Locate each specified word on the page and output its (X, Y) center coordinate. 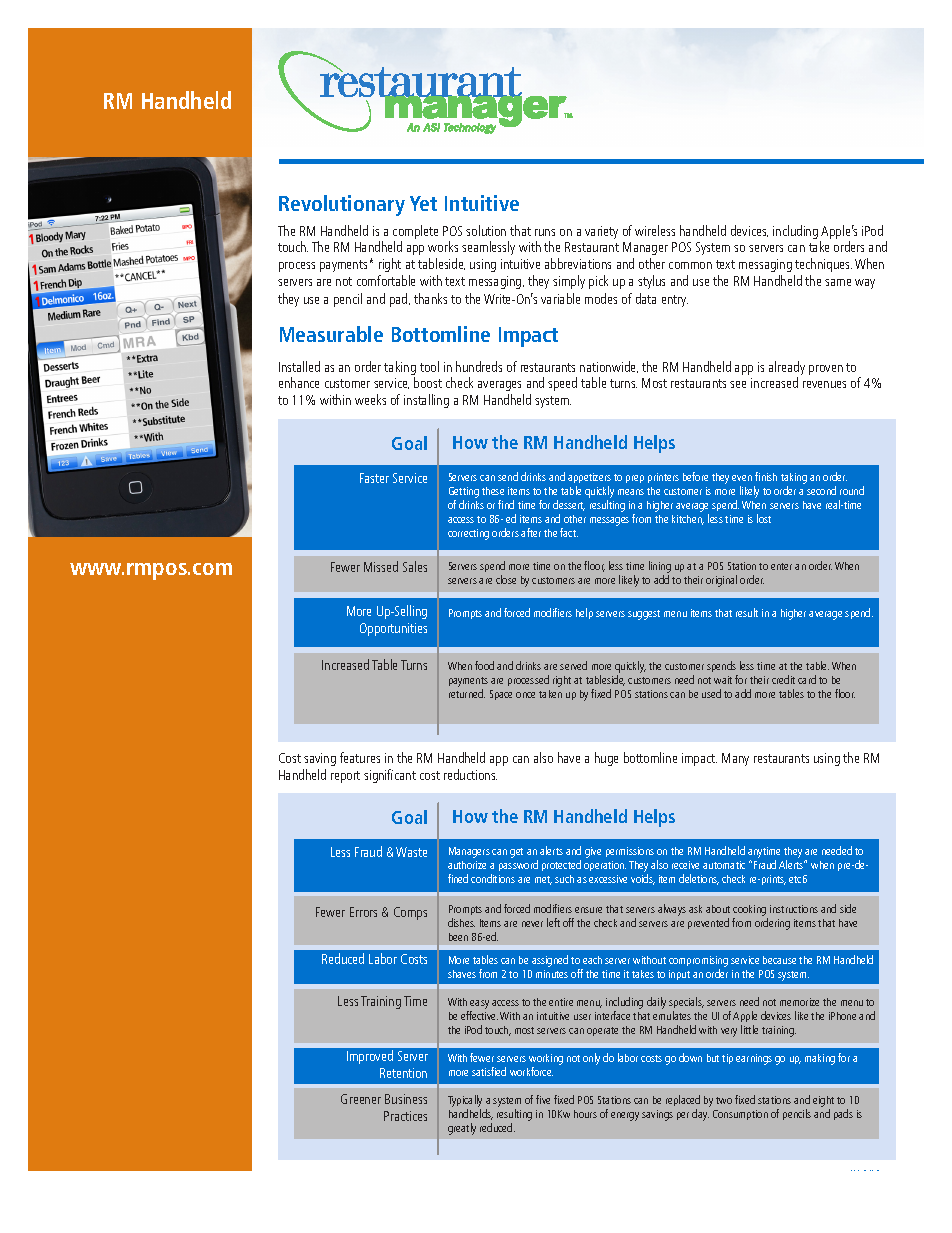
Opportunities (393, 629)
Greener (361, 1099)
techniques (823, 265)
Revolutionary (342, 205)
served (573, 665)
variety (601, 232)
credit (783, 679)
